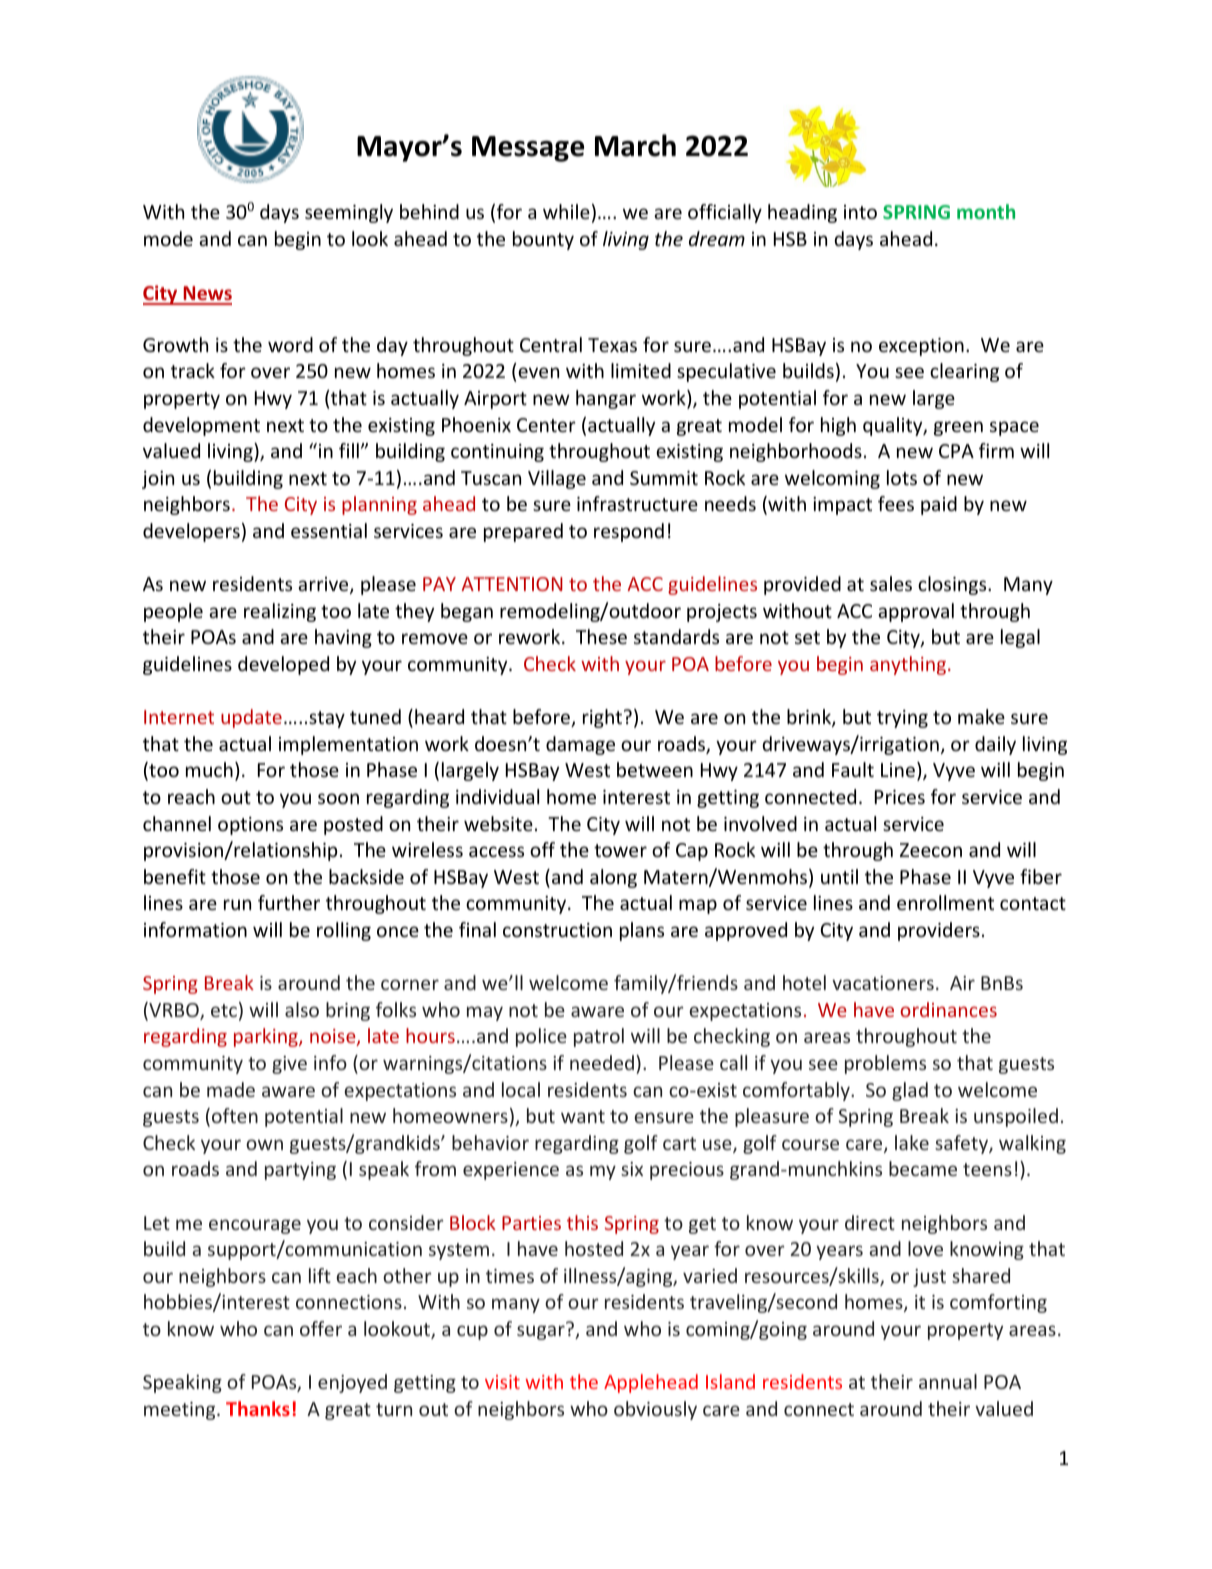  Describe the element at coordinates (900, 797) in the screenshot. I see `Prices` at that location.
